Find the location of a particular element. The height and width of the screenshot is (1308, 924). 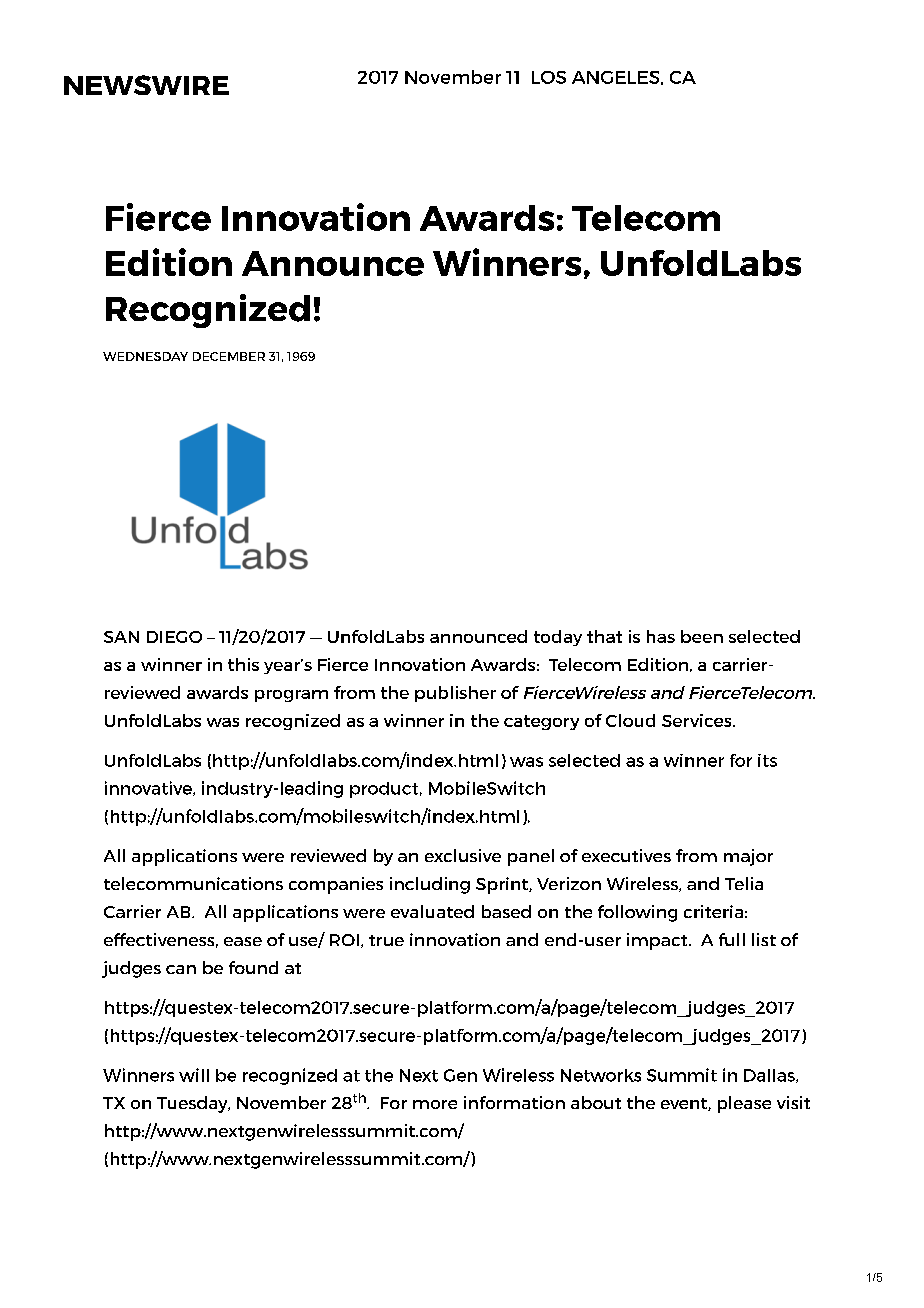

Dallas is located at coordinates (770, 1076).
